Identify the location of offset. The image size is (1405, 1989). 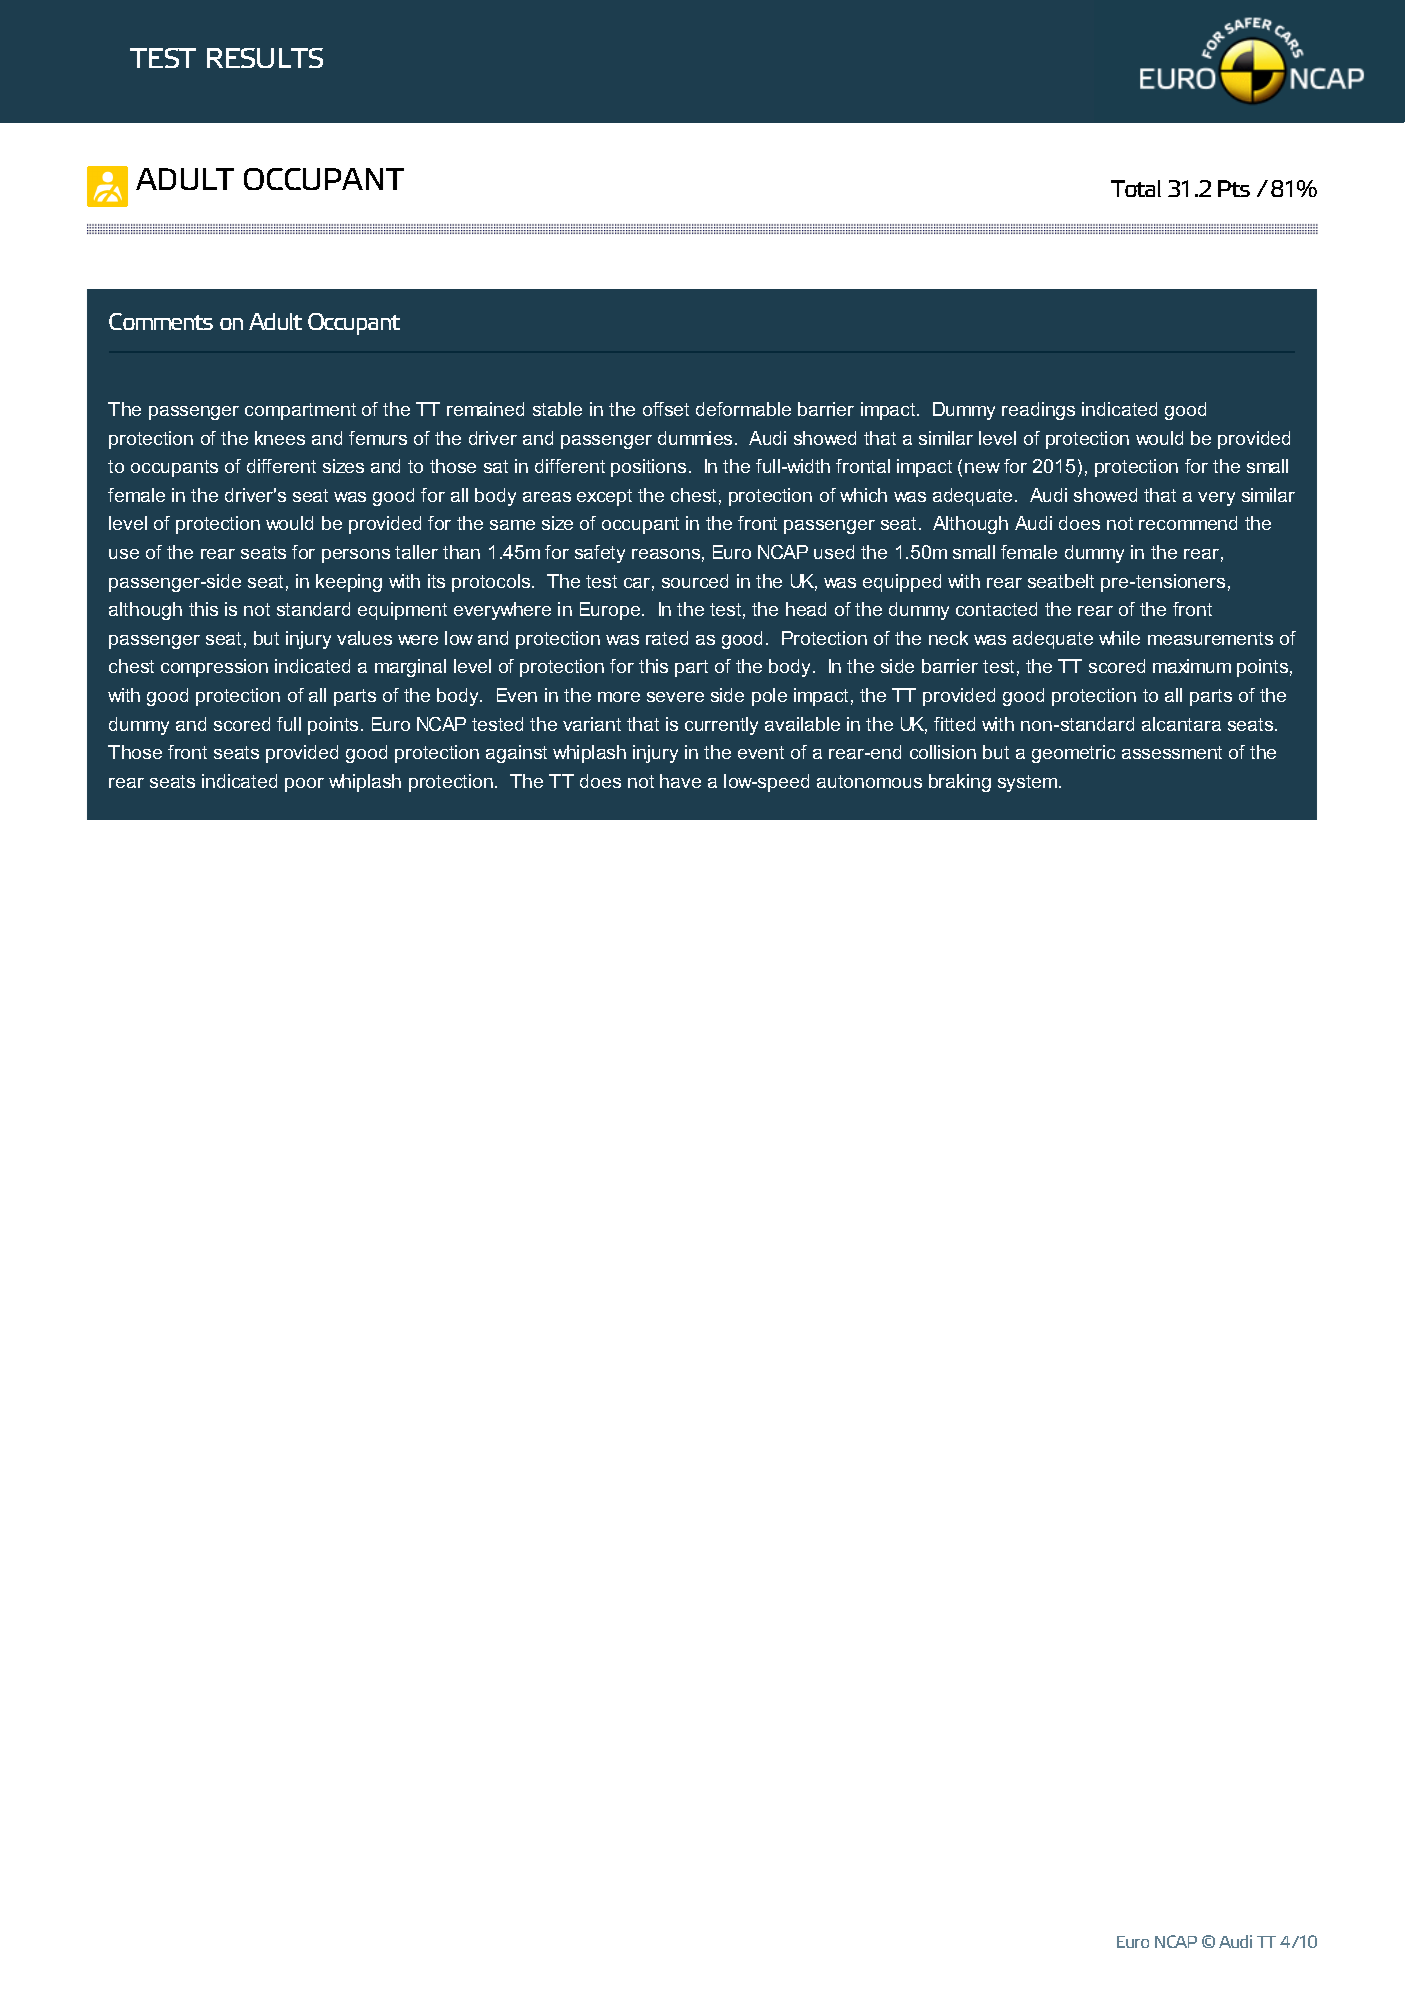
(666, 409).
